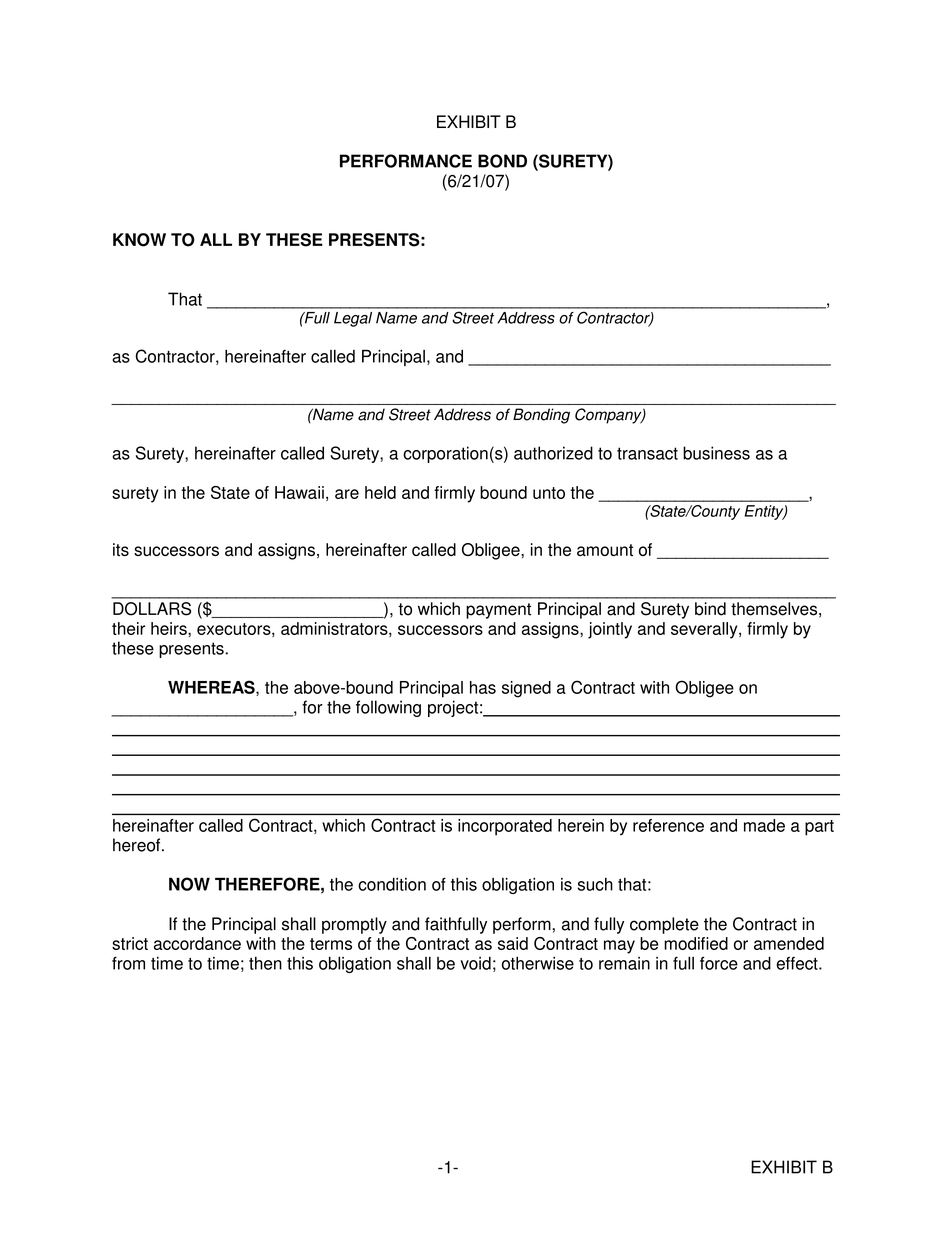  I want to click on authorized, so click(553, 453).
